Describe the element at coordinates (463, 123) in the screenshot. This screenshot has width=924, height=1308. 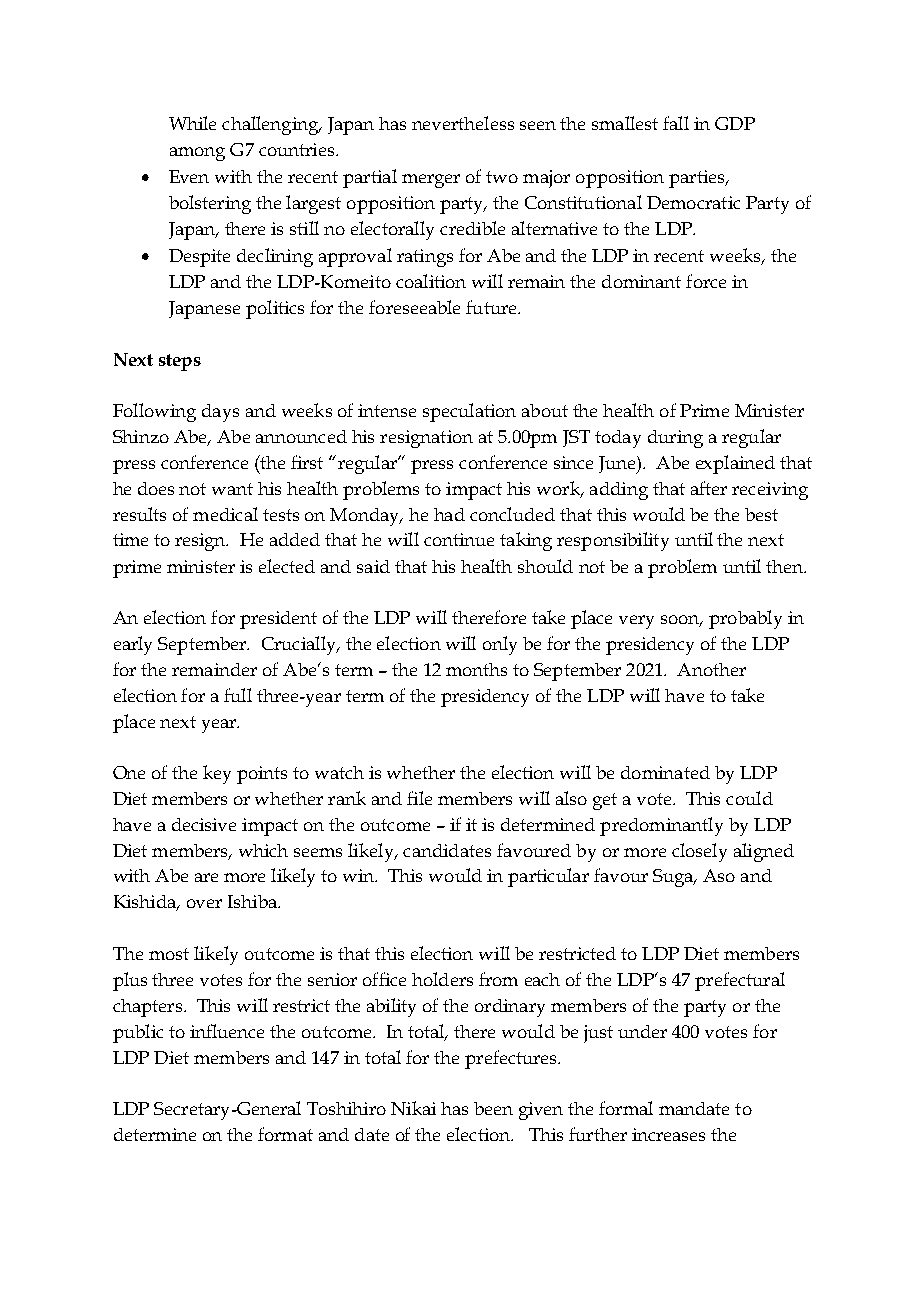
I see `nevertheless` at that location.
